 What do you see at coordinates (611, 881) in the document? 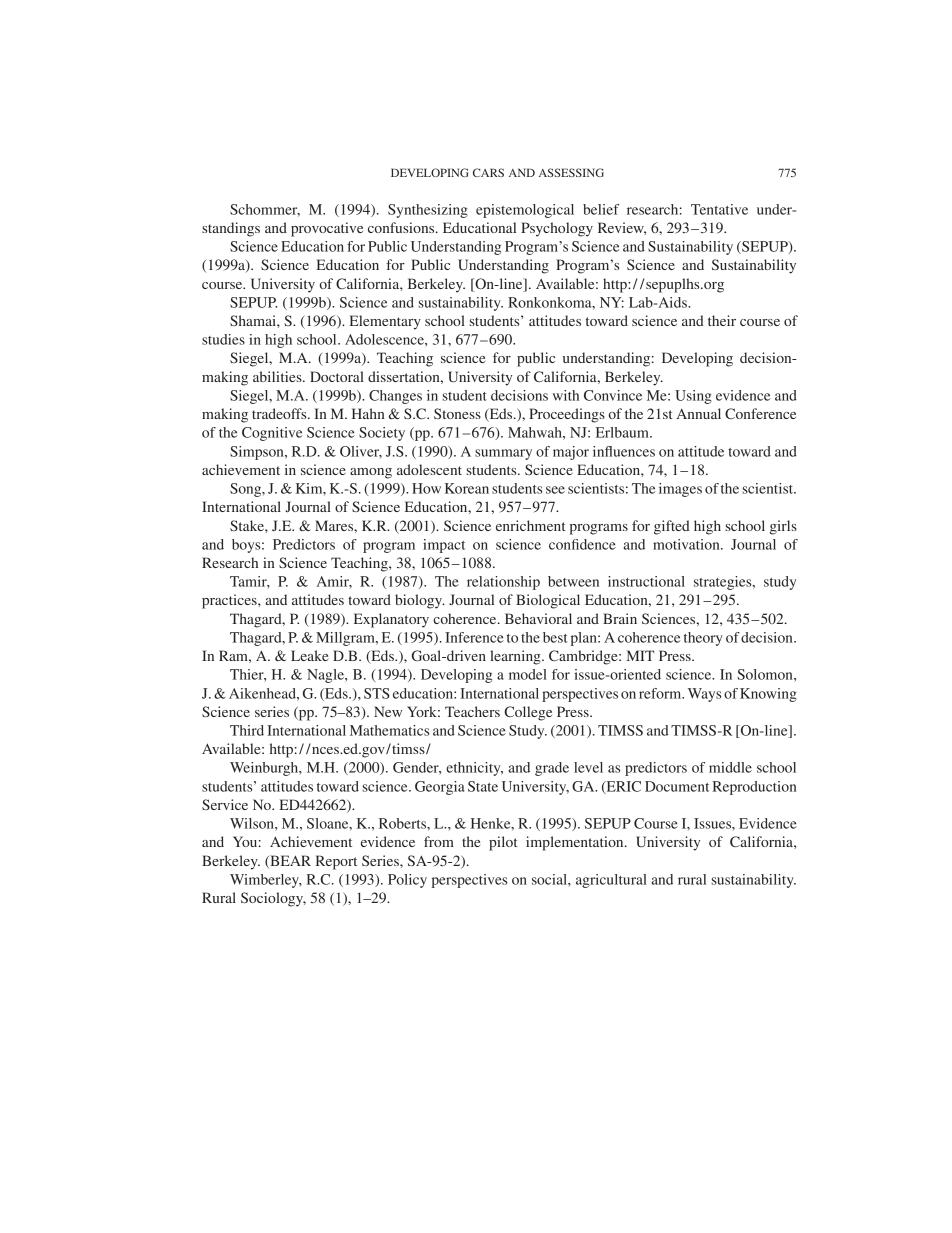
I see `agricultural` at bounding box center [611, 881].
